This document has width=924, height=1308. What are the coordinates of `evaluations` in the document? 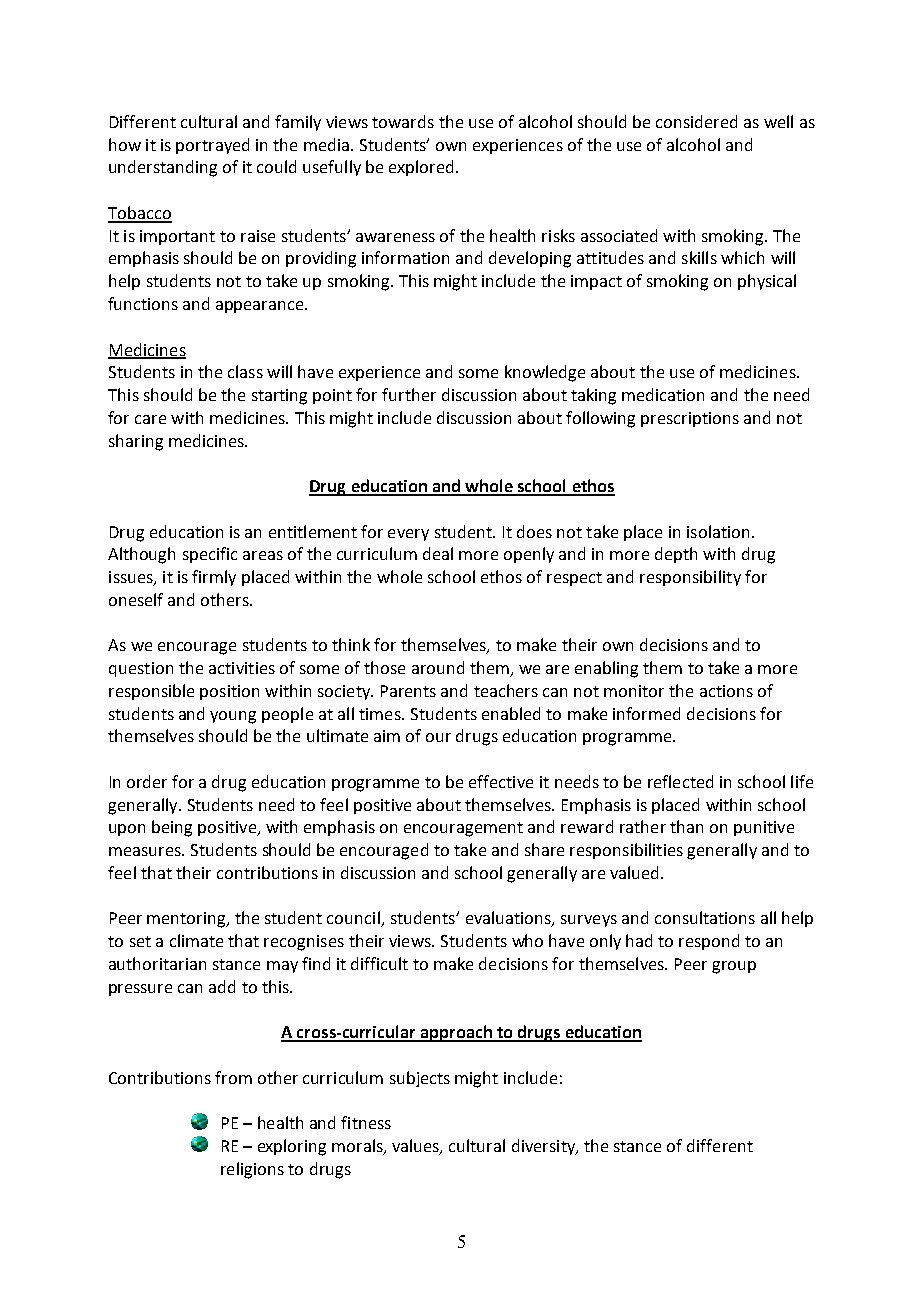 It's located at (509, 919).
